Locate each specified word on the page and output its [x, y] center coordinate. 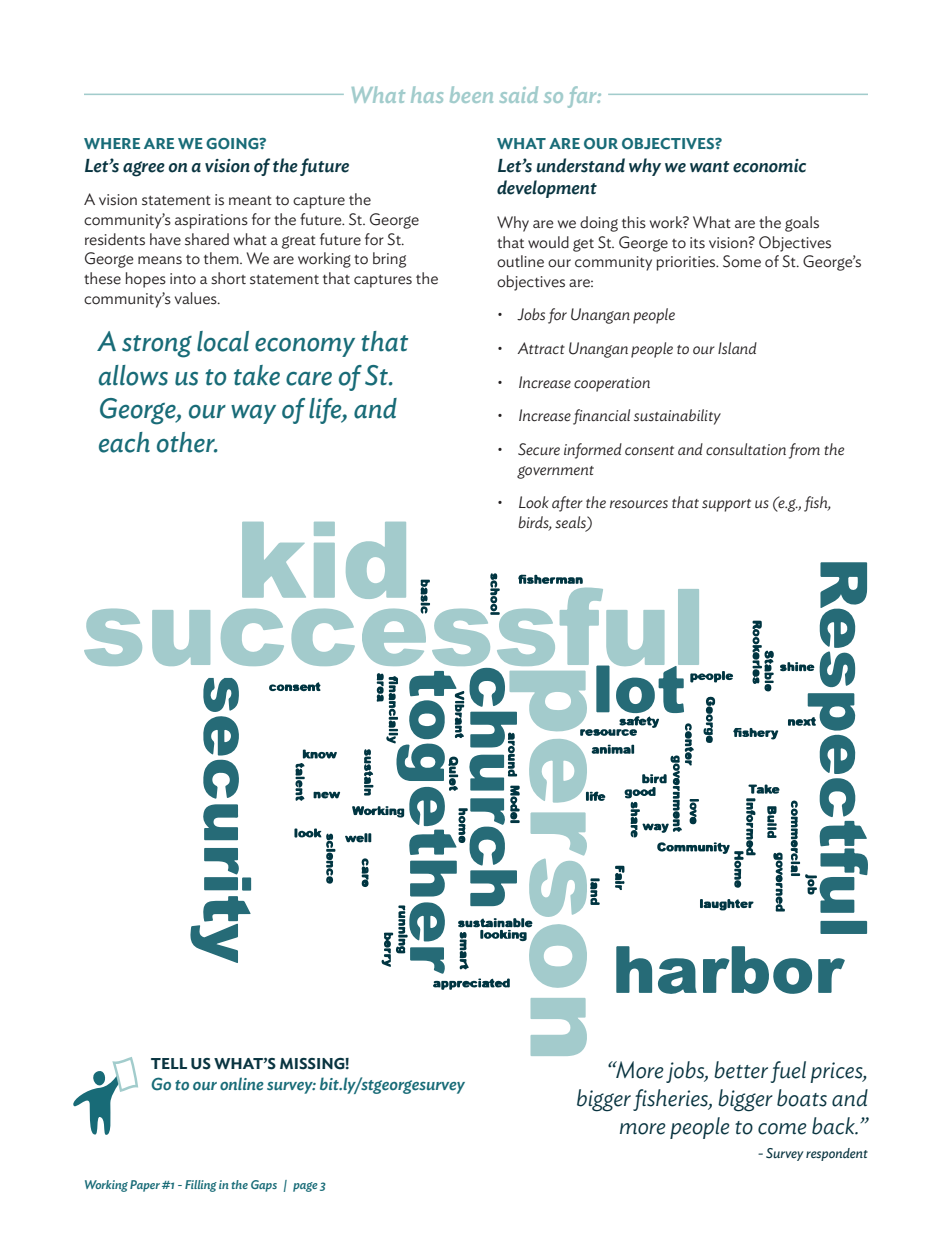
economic [769, 166]
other [187, 442]
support [726, 505]
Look [534, 502]
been [471, 94]
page [305, 1187]
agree [144, 169]
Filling [201, 1186]
